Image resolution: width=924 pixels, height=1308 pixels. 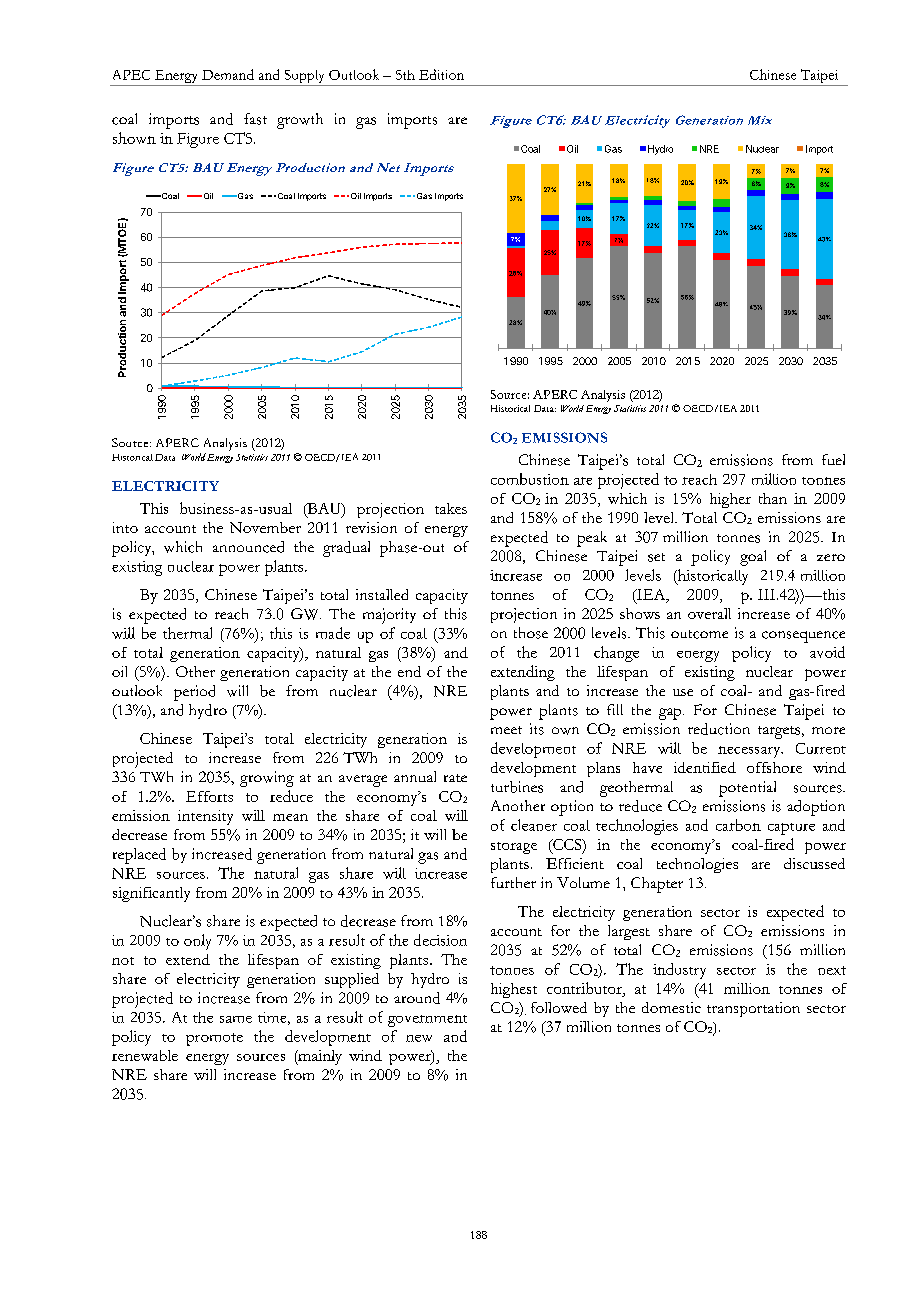 I want to click on promote, so click(x=214, y=1039).
